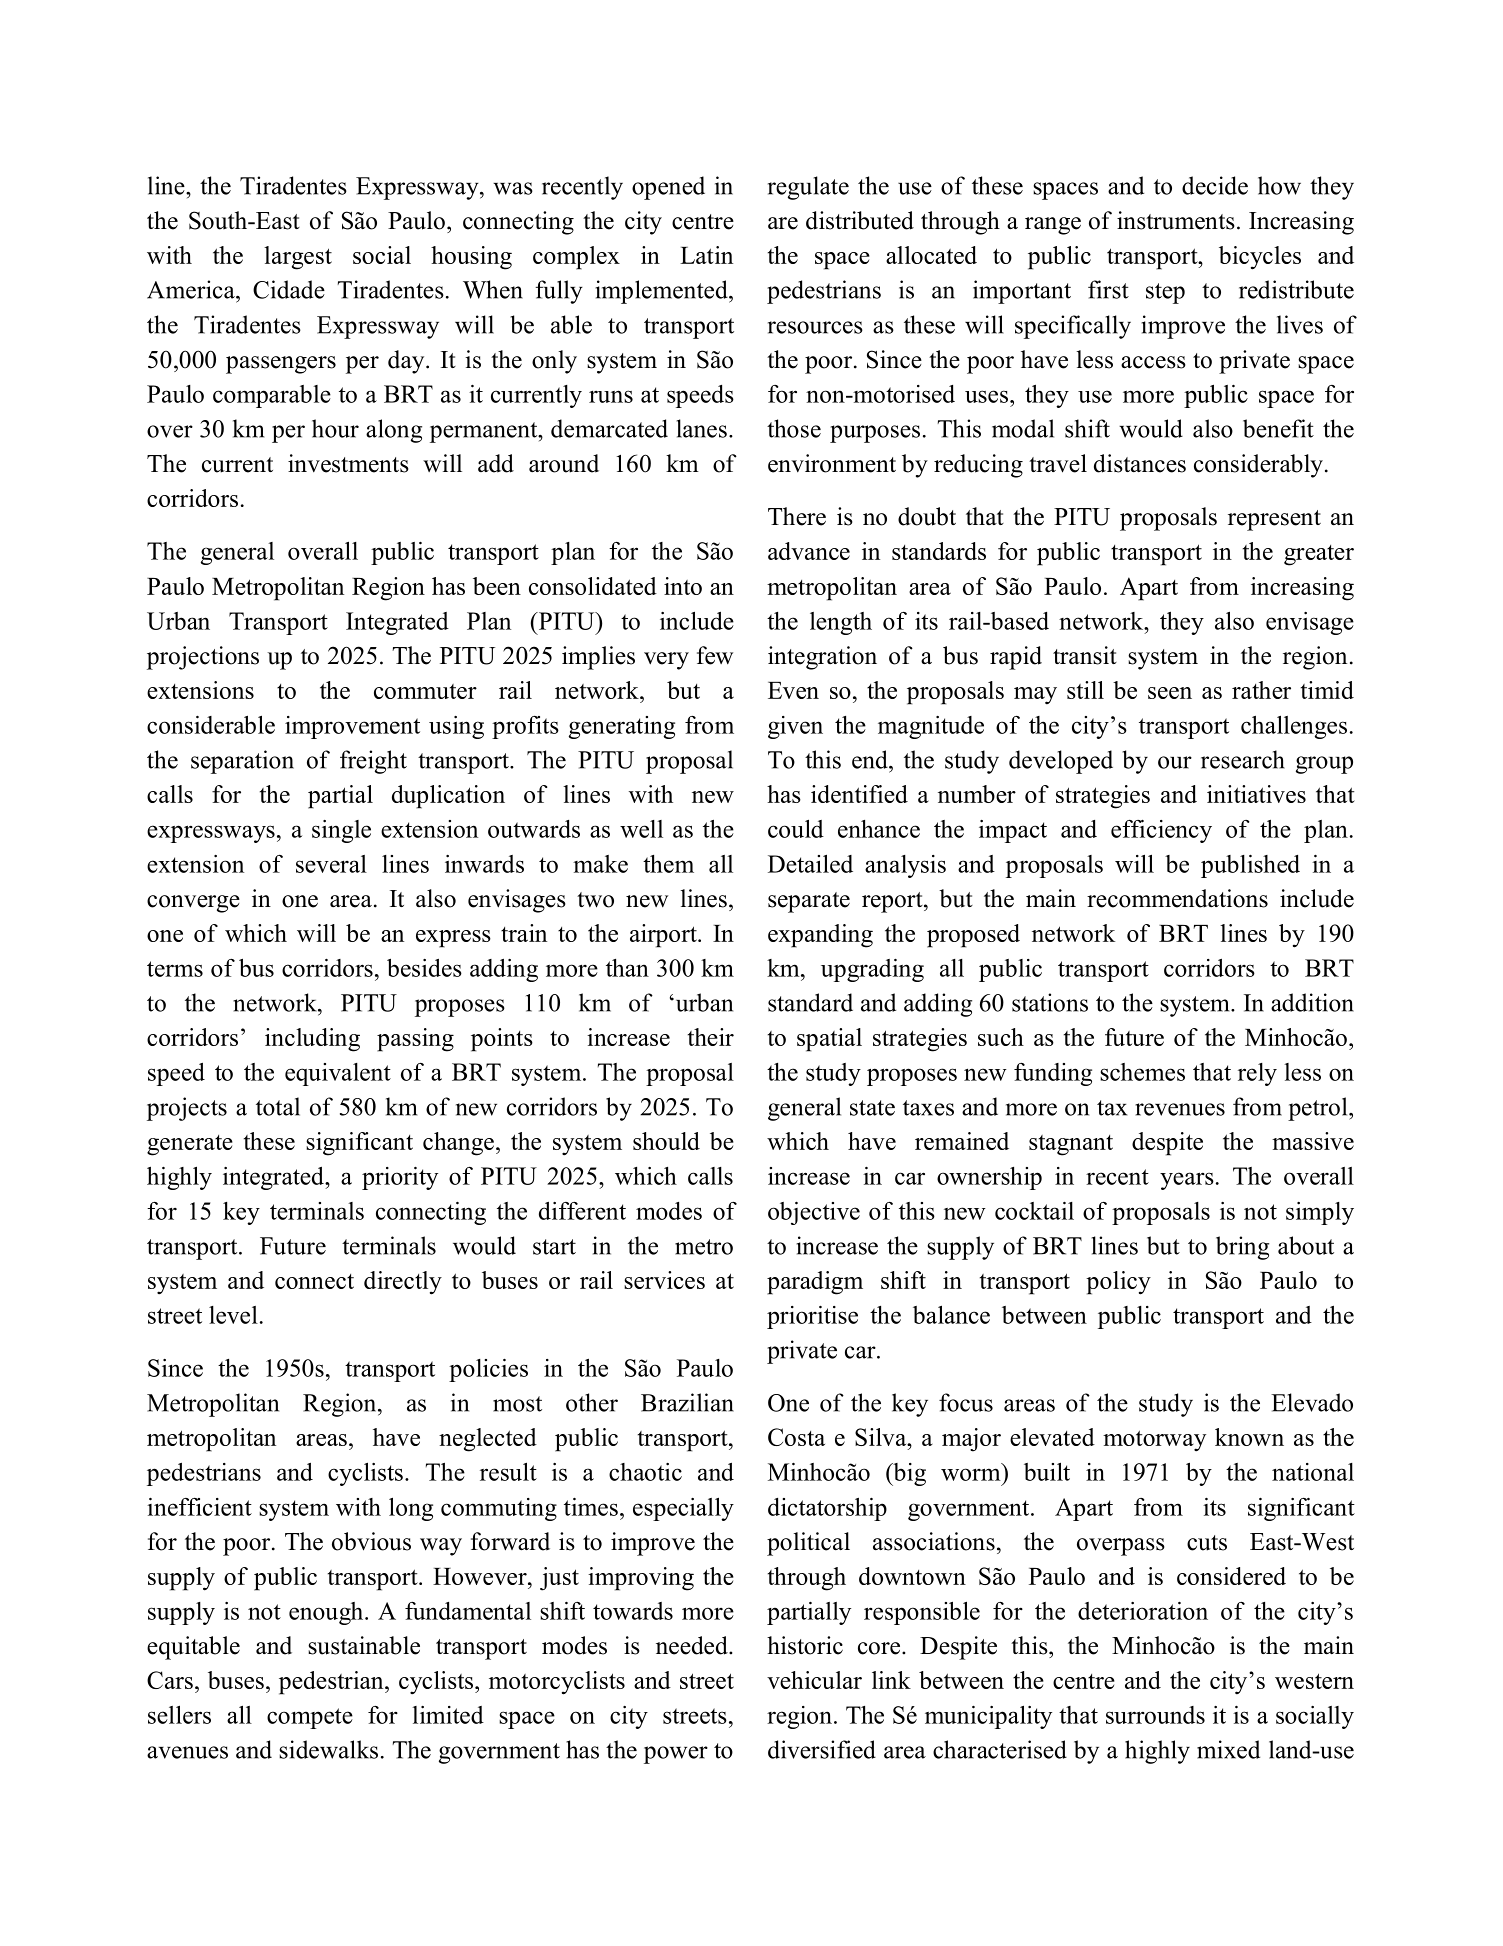  What do you see at coordinates (1170, 693) in the image?
I see `seen` at bounding box center [1170, 693].
